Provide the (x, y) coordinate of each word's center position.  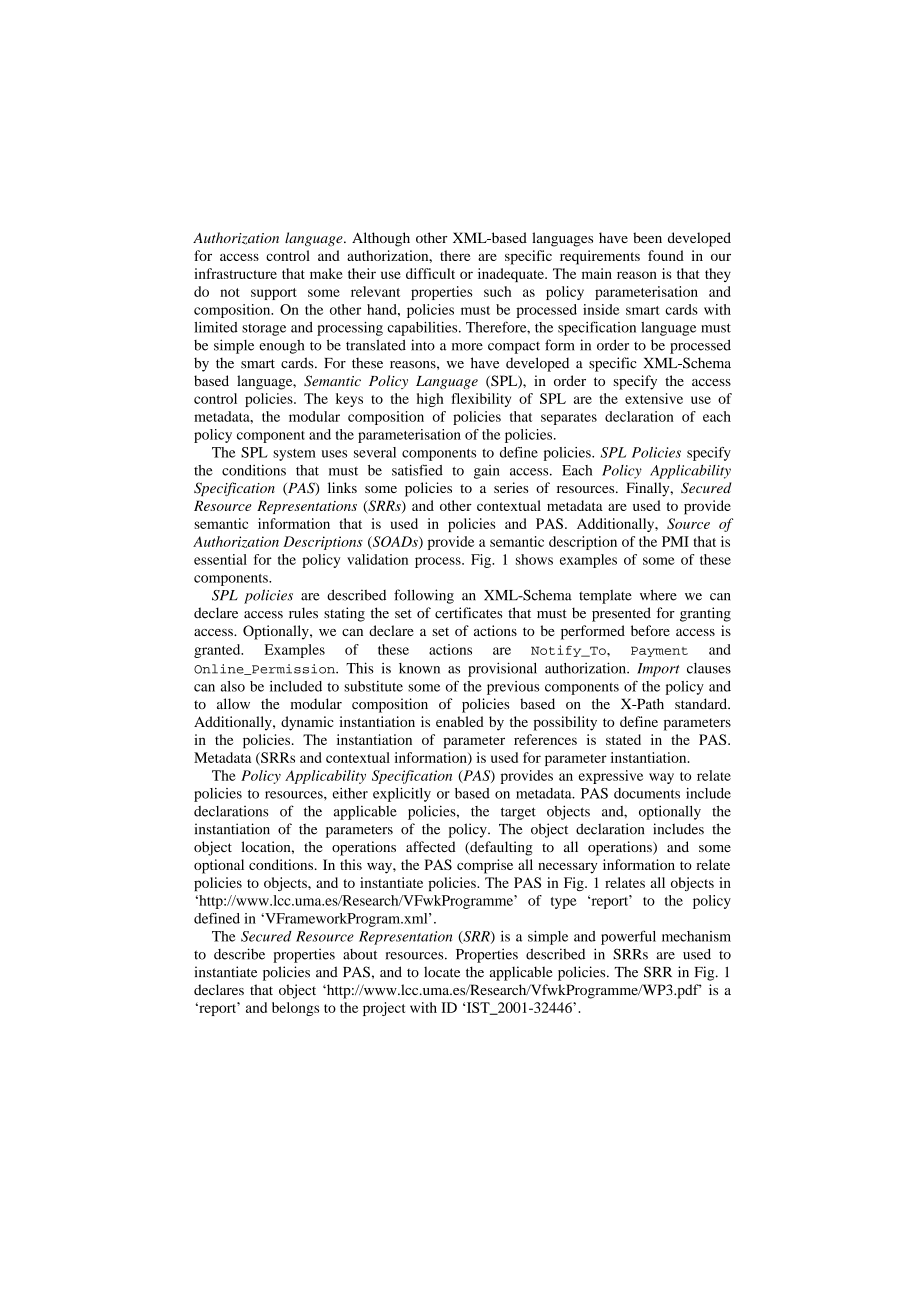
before (650, 630)
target (518, 813)
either (350, 793)
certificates (469, 613)
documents (647, 793)
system (294, 455)
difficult (430, 273)
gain (487, 472)
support (273, 294)
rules (303, 613)
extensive (654, 398)
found (666, 255)
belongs (295, 1009)
